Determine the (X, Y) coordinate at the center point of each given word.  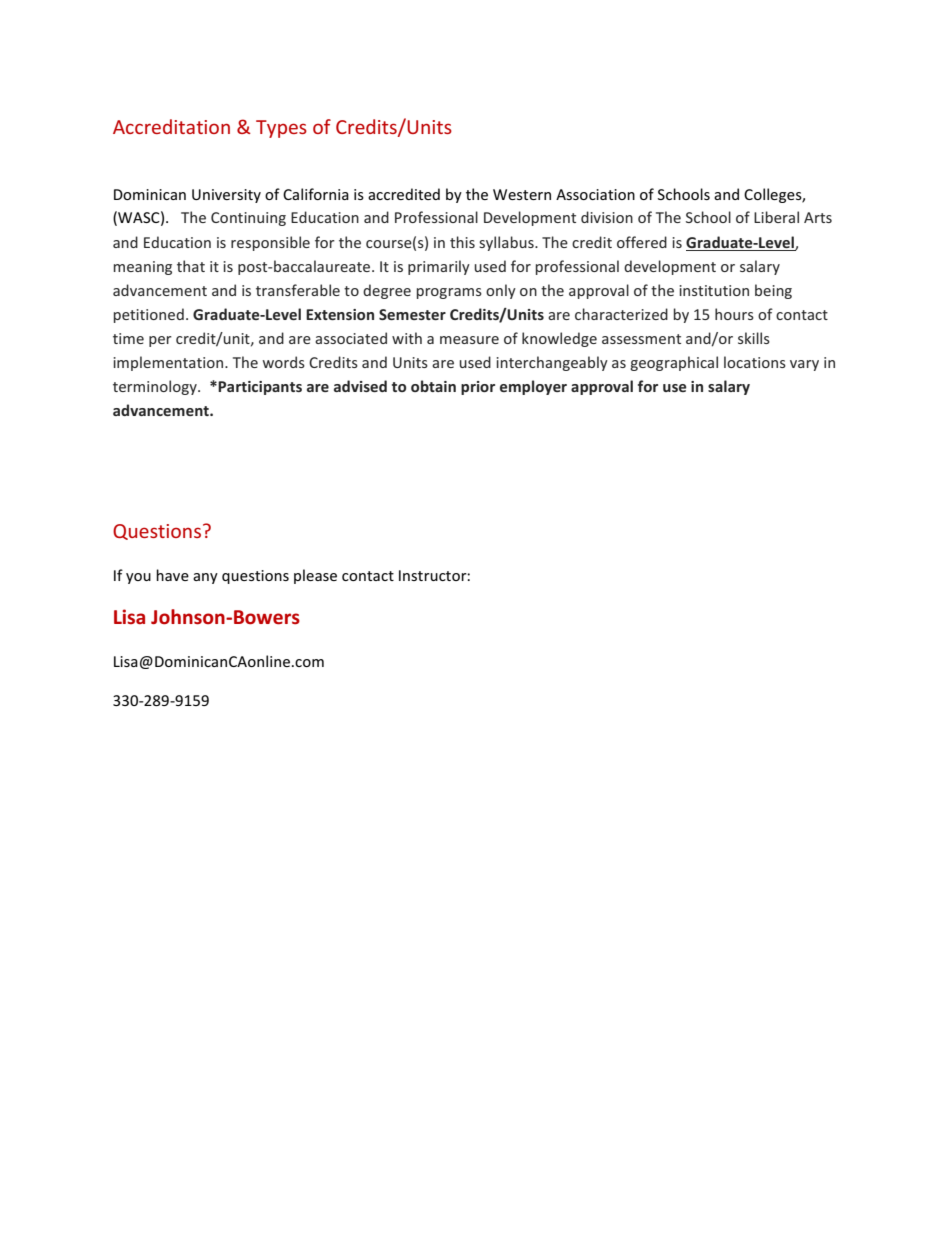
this (462, 242)
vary (804, 365)
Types (281, 129)
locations (755, 362)
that (191, 266)
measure (469, 340)
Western (522, 194)
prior (478, 388)
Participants (260, 388)
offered (642, 242)
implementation (169, 363)
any (205, 578)
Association (595, 194)
